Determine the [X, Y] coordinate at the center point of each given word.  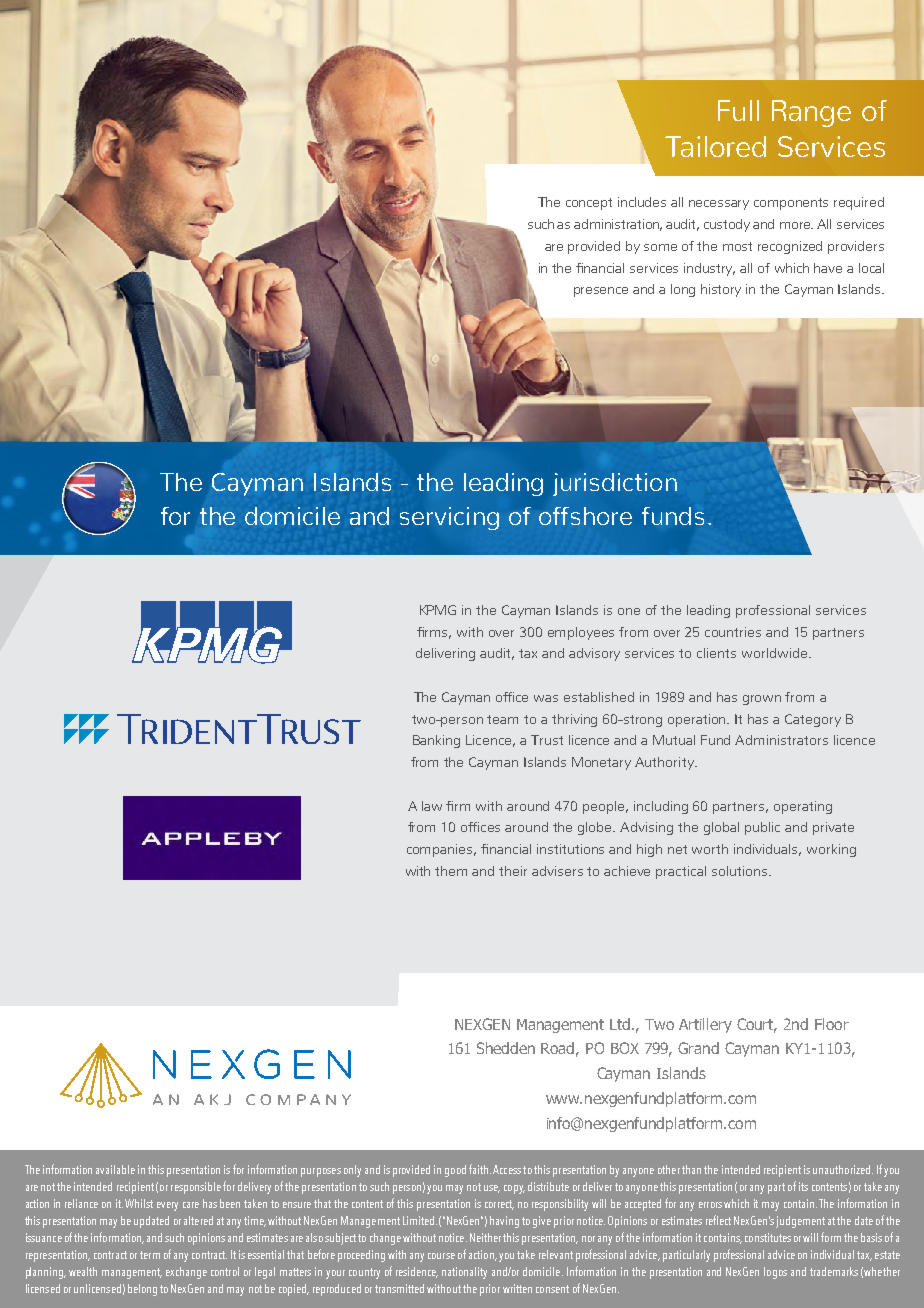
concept [589, 204]
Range [811, 113]
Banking [436, 741]
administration [618, 225]
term [150, 1255]
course [441, 1256]
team [502, 719]
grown [762, 700]
